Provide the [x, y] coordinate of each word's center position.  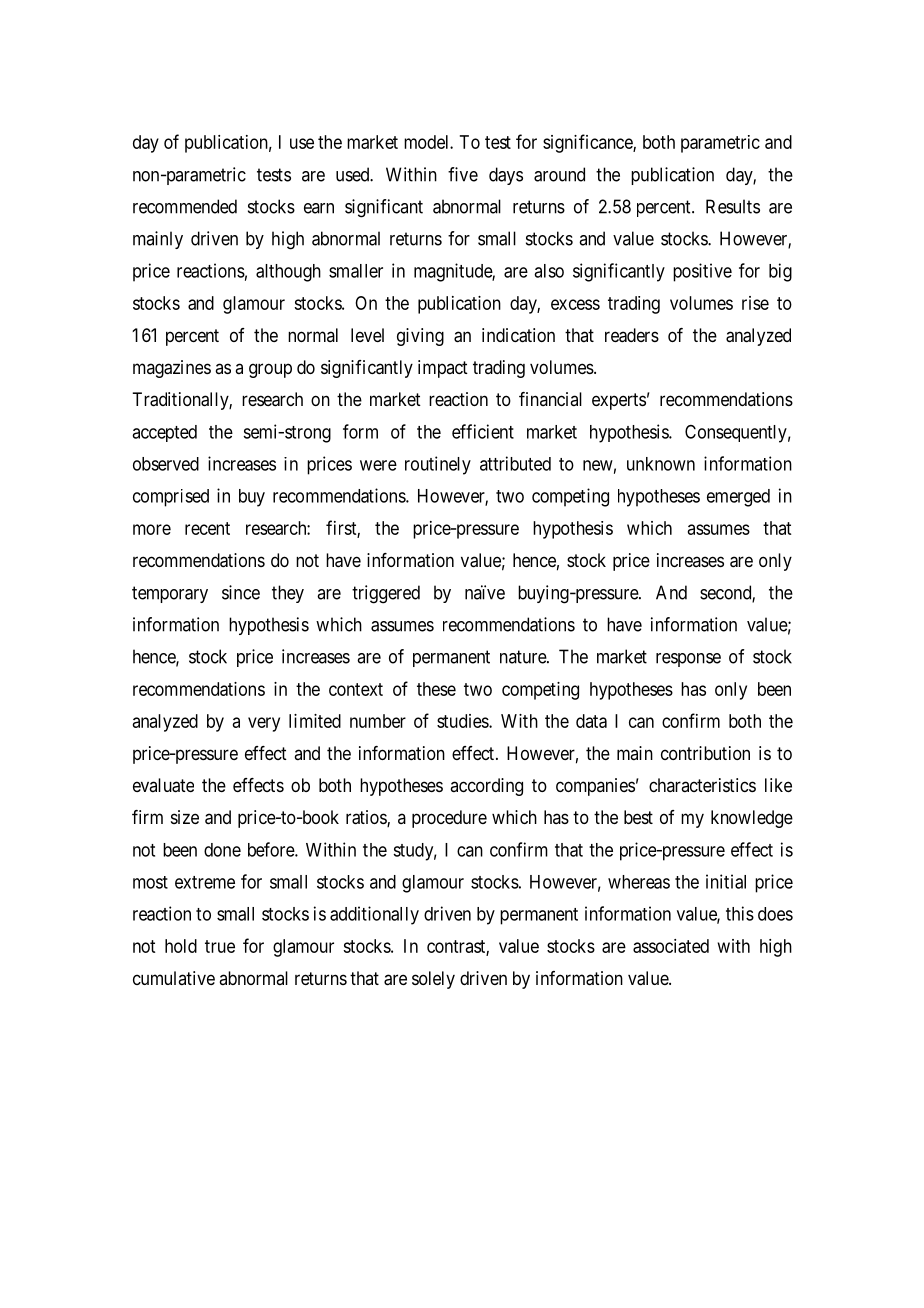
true [220, 946]
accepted [164, 433]
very [264, 724]
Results [733, 206]
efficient [483, 431]
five [463, 174]
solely [433, 980]
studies [463, 721]
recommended [185, 206]
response [688, 660]
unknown [661, 464]
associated [671, 946]
